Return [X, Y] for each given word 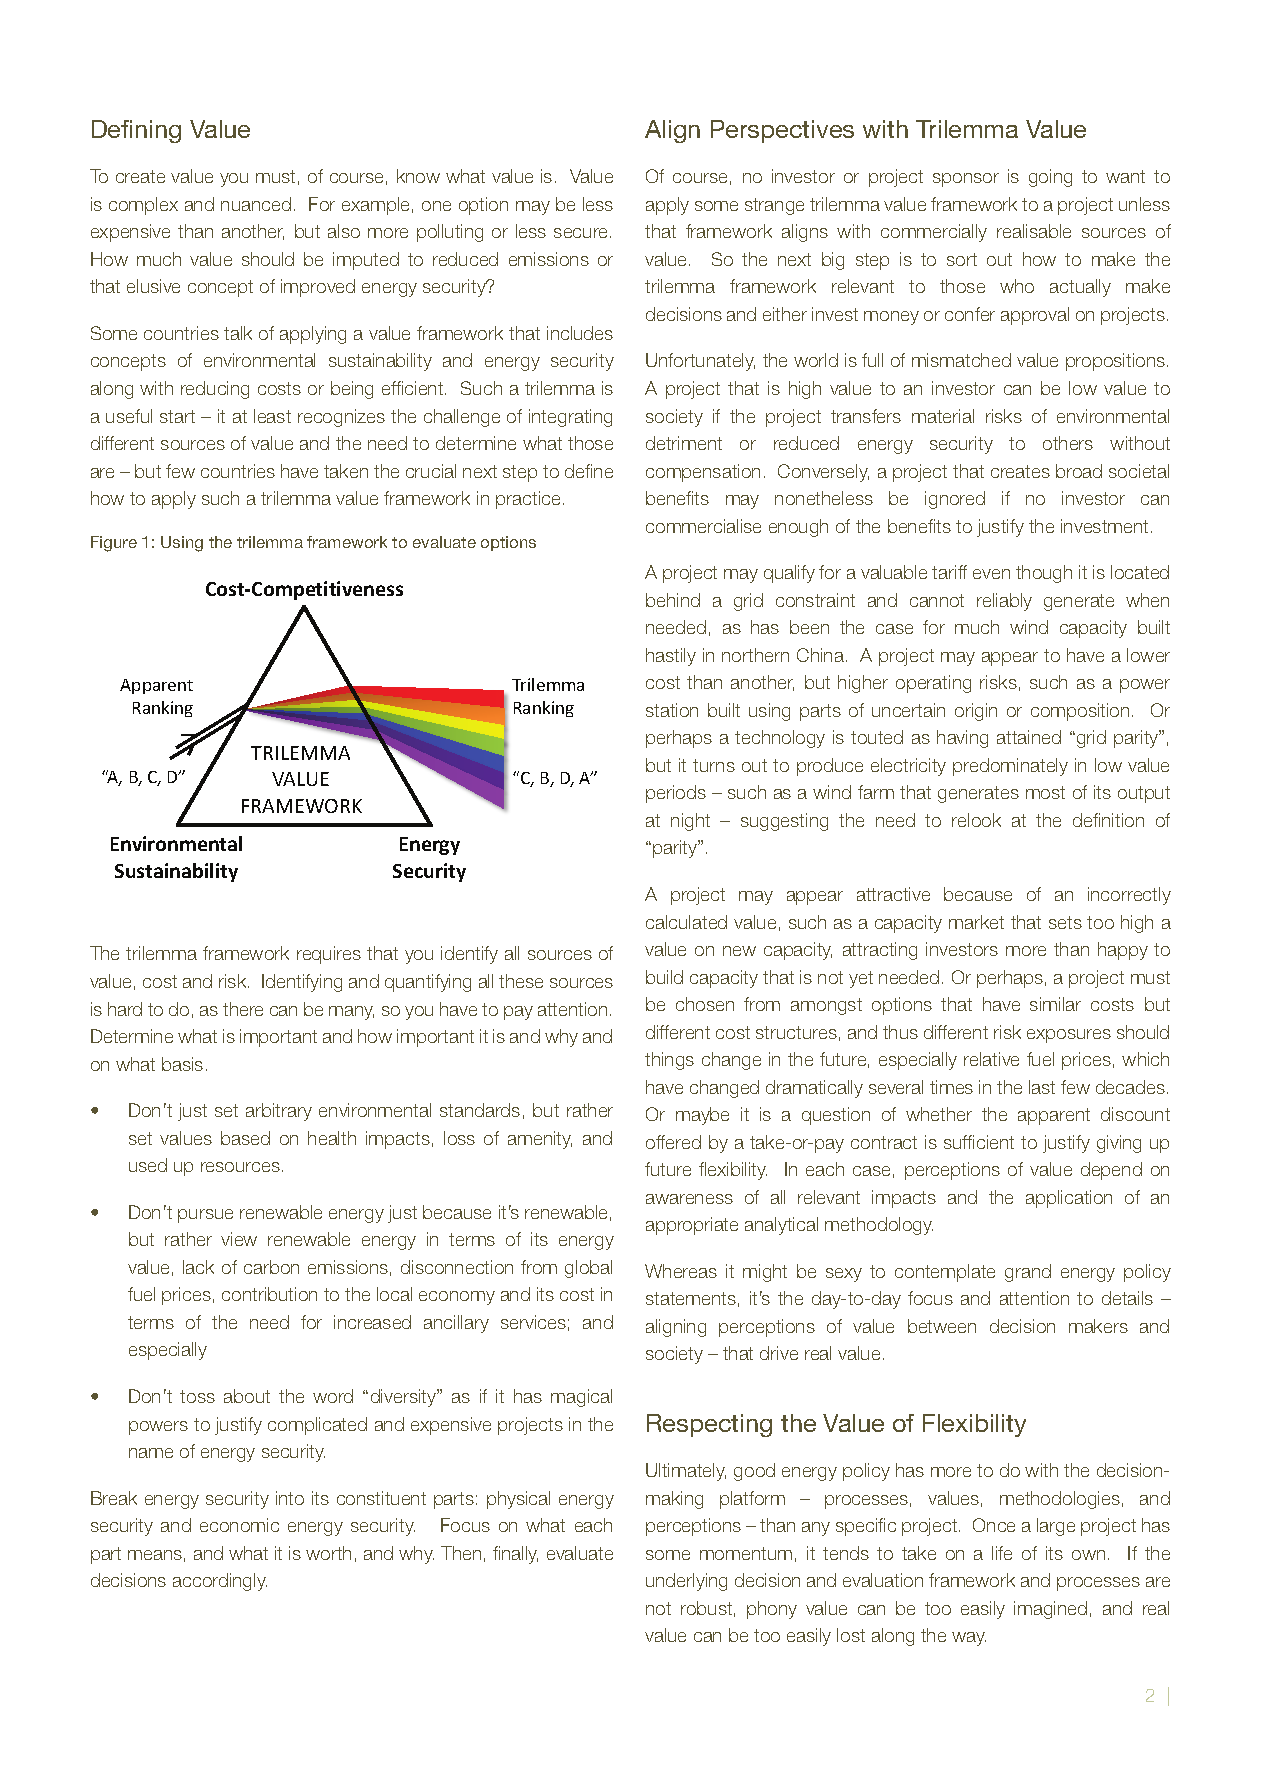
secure [582, 233]
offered [673, 1142]
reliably [1004, 602]
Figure [114, 544]
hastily [671, 657]
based [245, 1138]
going [1050, 178]
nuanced [256, 204]
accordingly [220, 1582]
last [1042, 1087]
